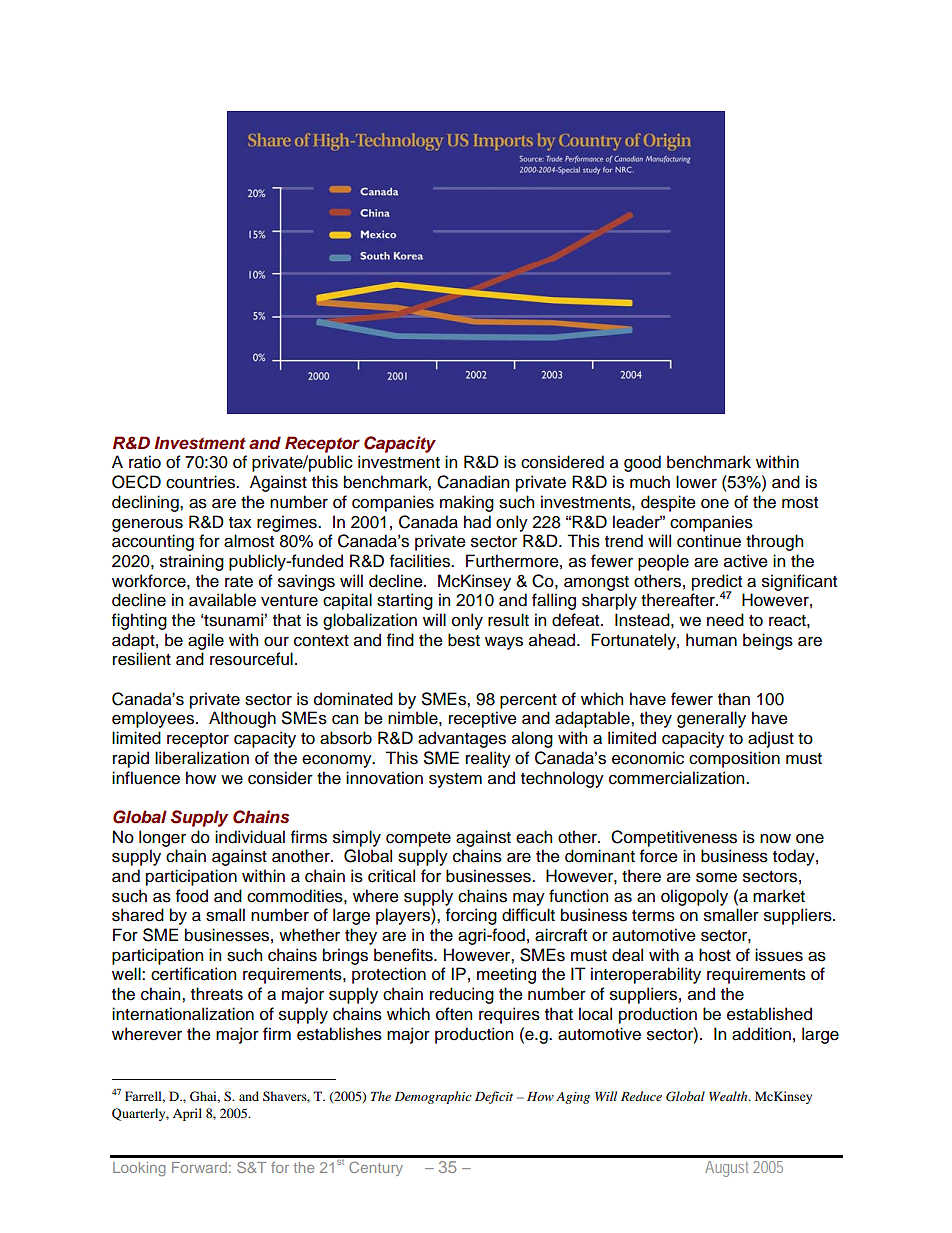 This screenshot has width=952, height=1233. I want to click on countries, so click(201, 482).
